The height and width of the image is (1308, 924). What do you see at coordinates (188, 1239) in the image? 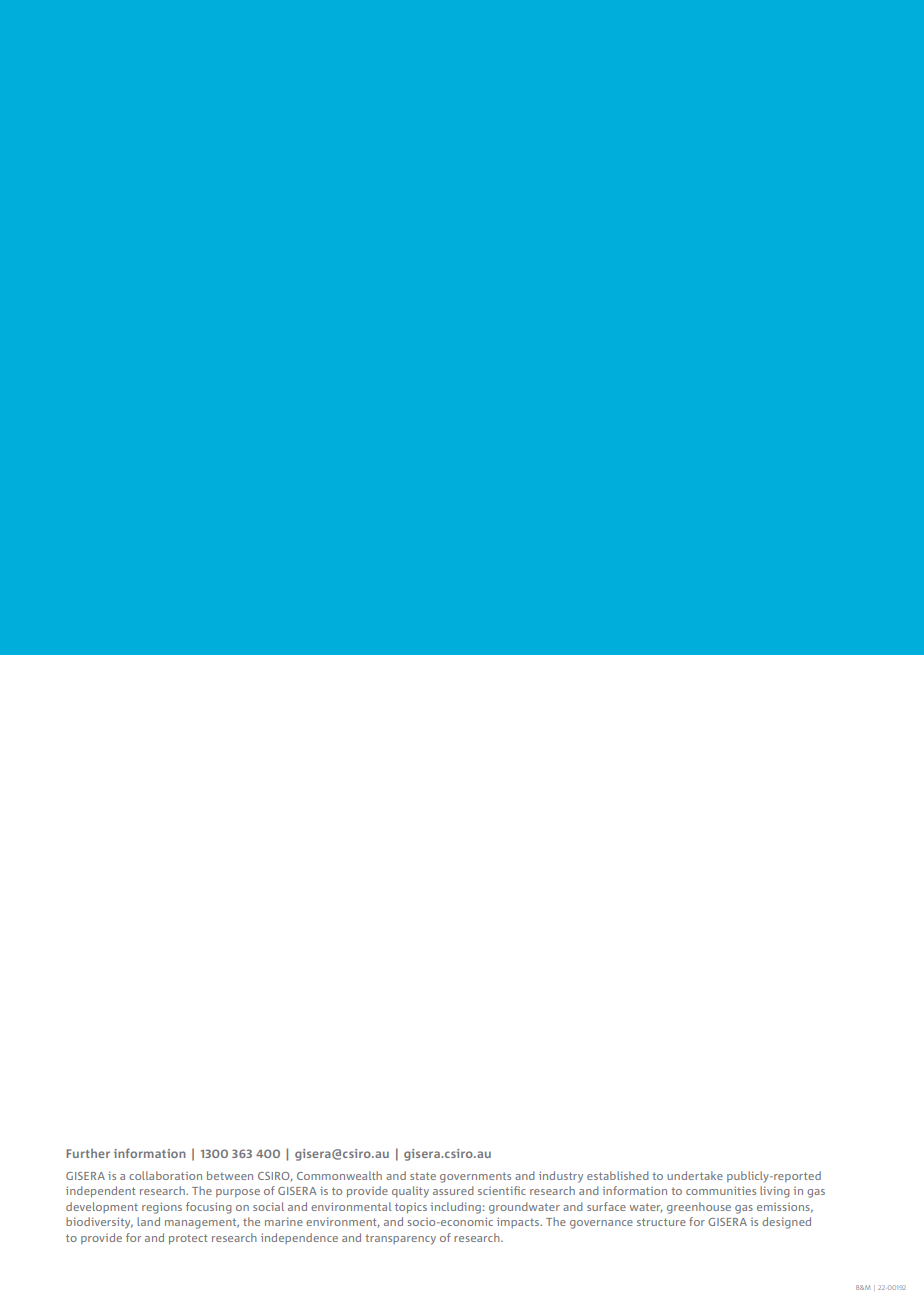
I see `protect` at bounding box center [188, 1239].
